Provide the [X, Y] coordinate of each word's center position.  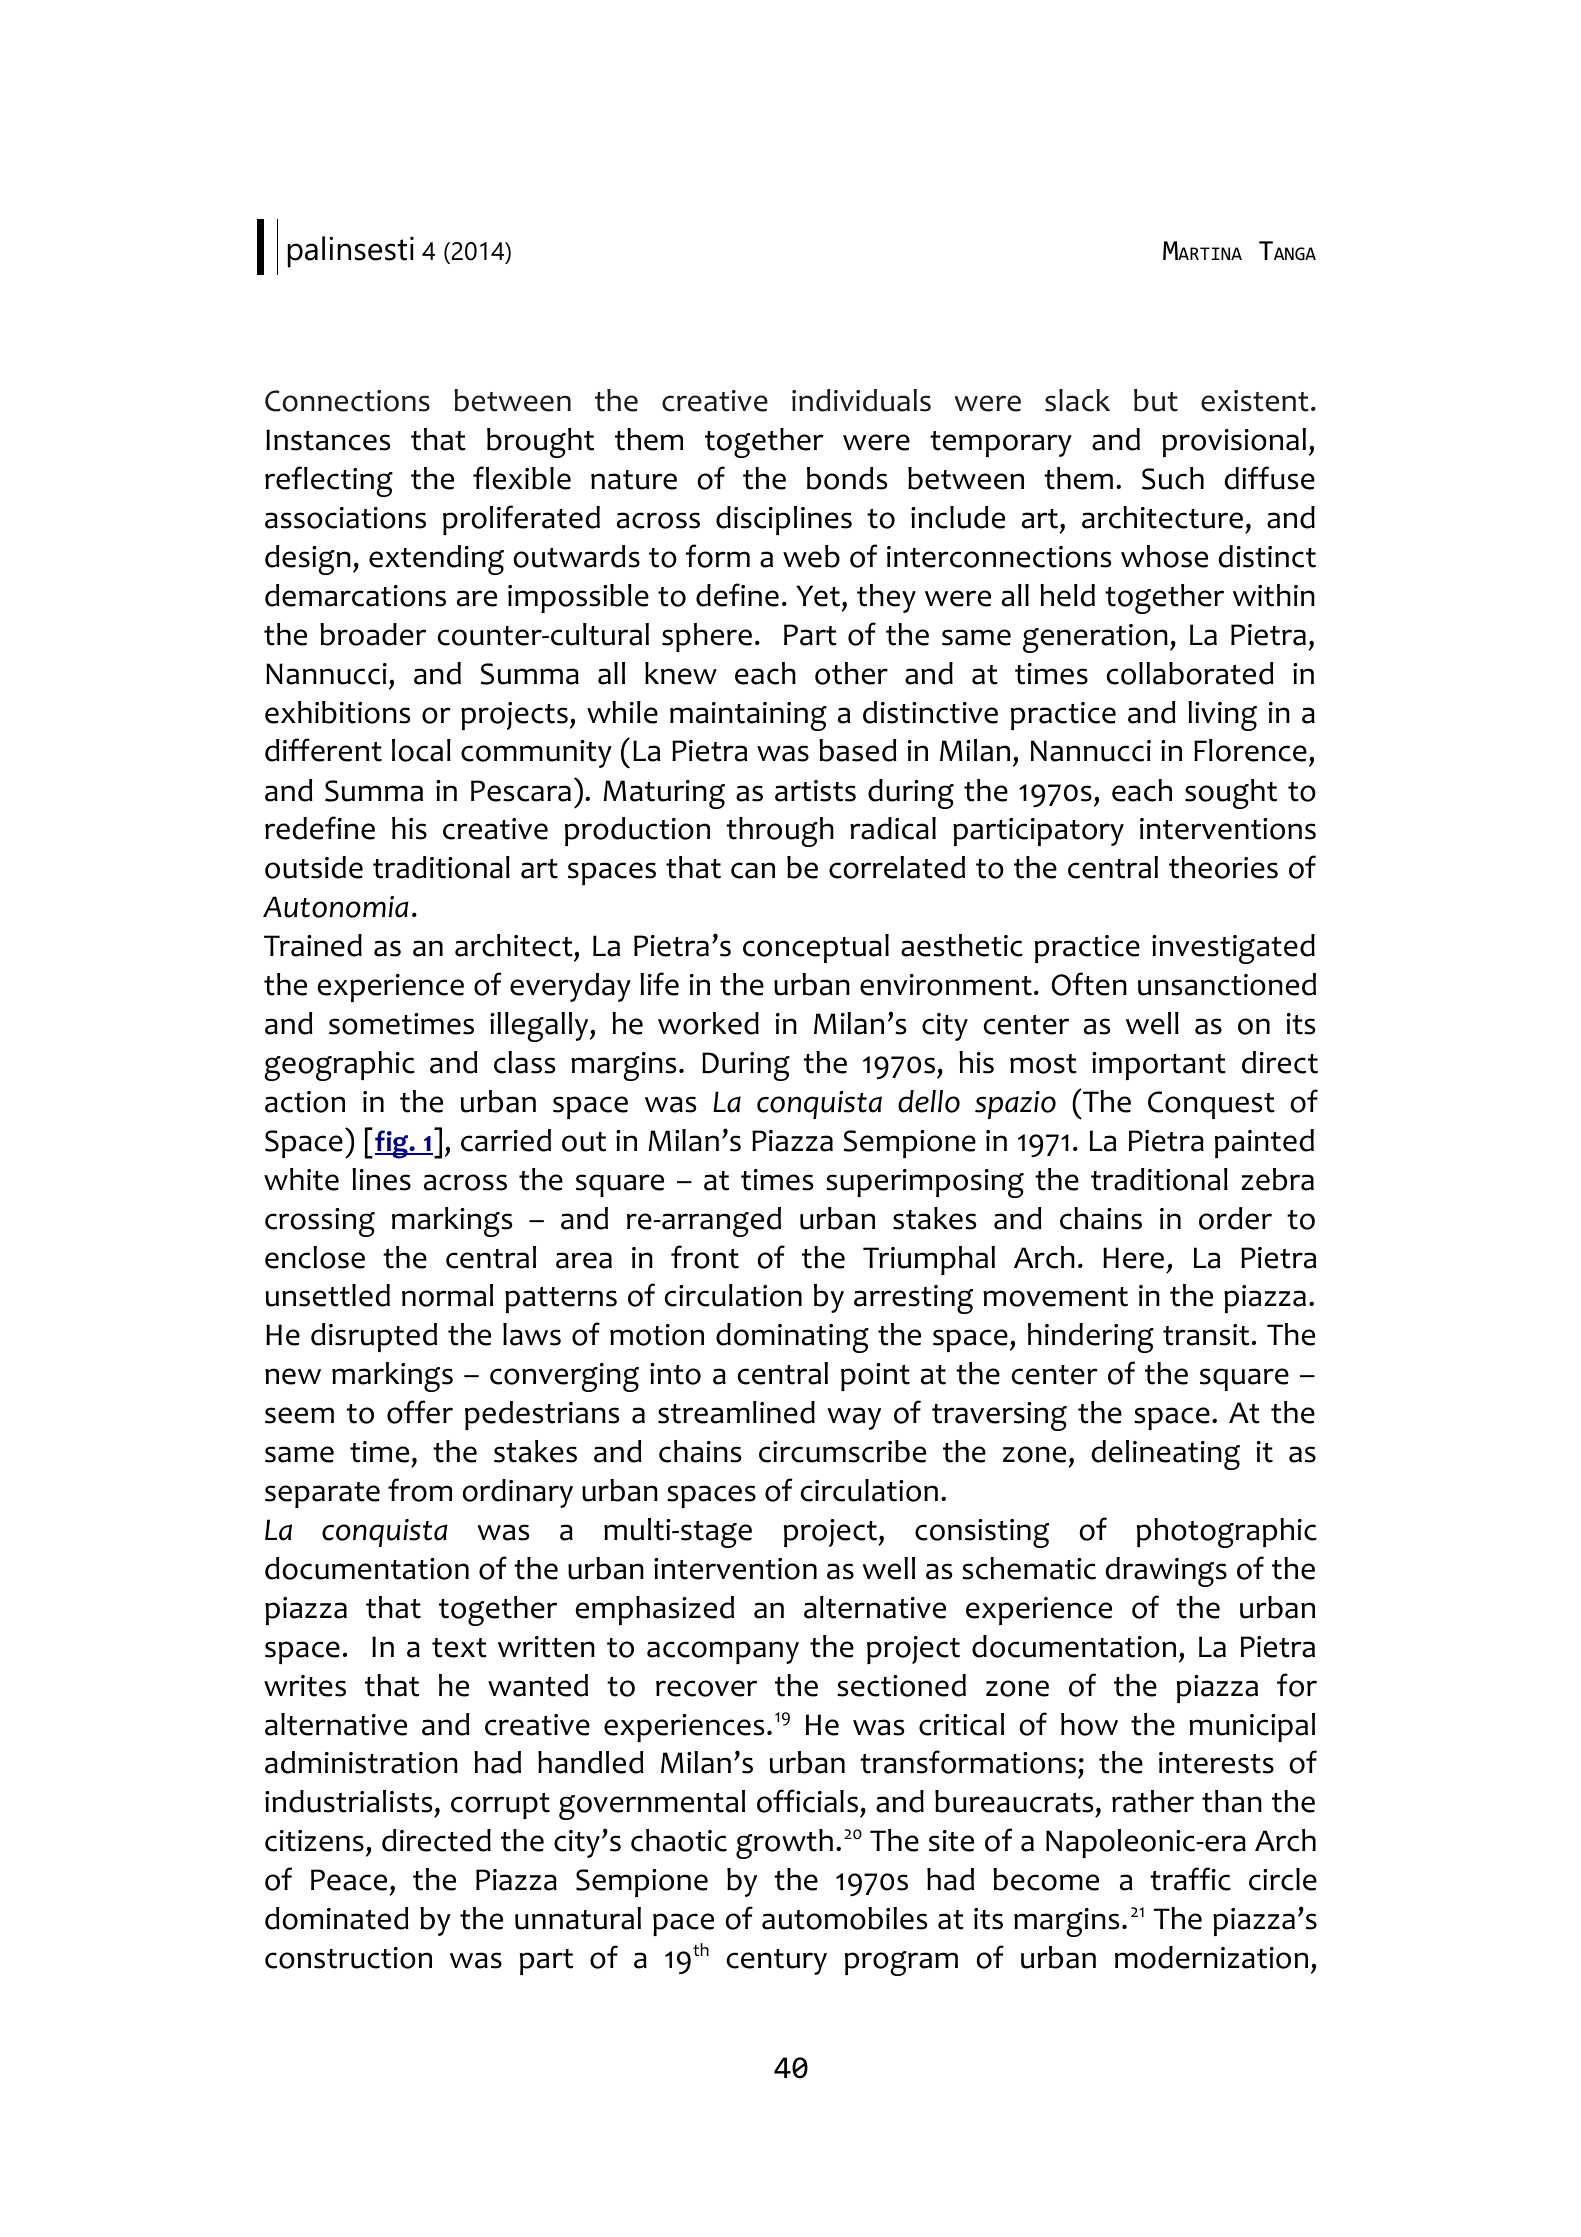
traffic [1190, 1879]
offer [420, 1412]
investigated [1233, 949]
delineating [1166, 1455]
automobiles [844, 1918]
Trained [313, 945]
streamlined [736, 1412]
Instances [328, 440]
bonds [847, 478]
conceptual [816, 948]
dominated [336, 1918]
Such [1173, 478]
